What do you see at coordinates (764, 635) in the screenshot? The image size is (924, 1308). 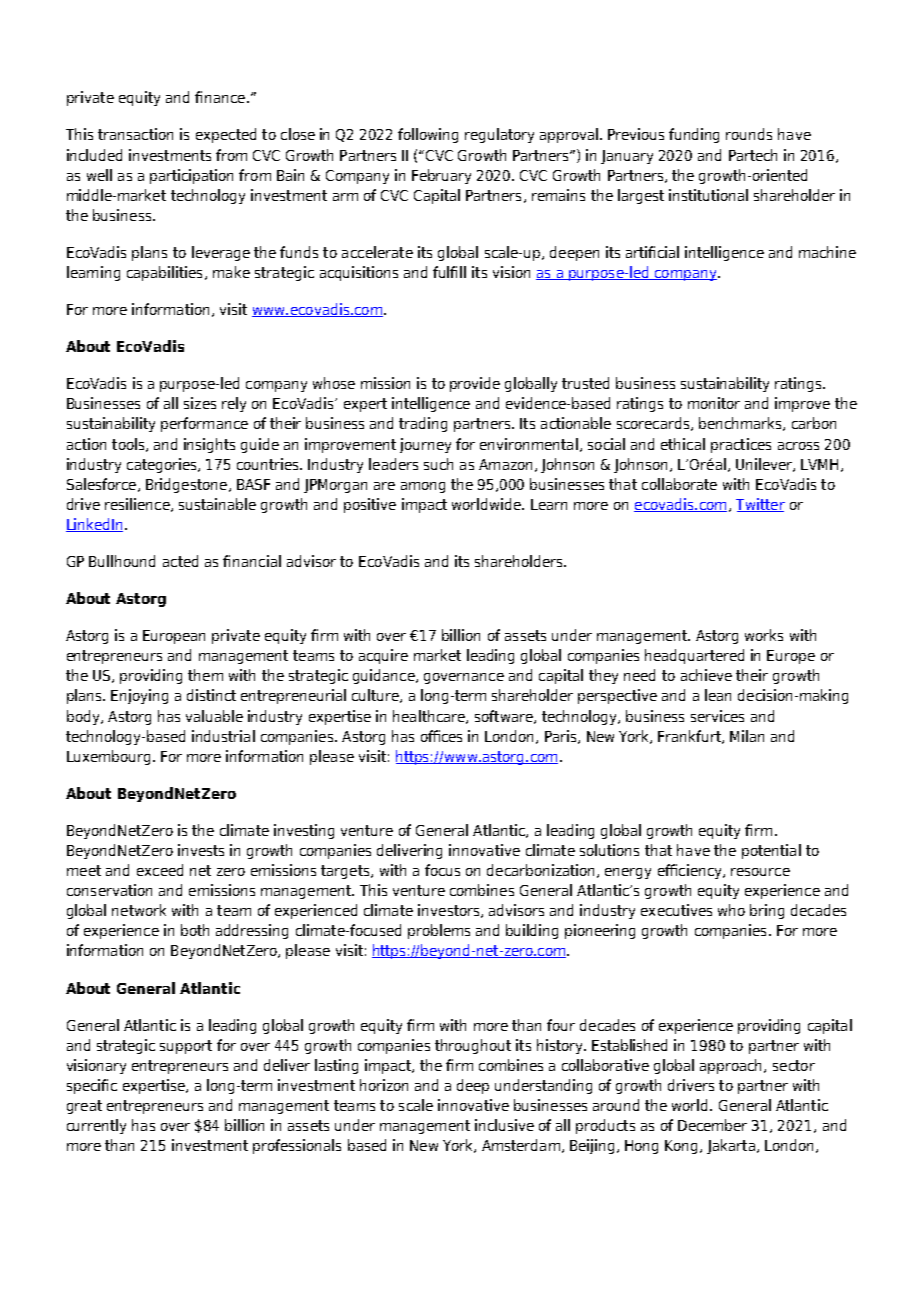 I see `works` at bounding box center [764, 635].
